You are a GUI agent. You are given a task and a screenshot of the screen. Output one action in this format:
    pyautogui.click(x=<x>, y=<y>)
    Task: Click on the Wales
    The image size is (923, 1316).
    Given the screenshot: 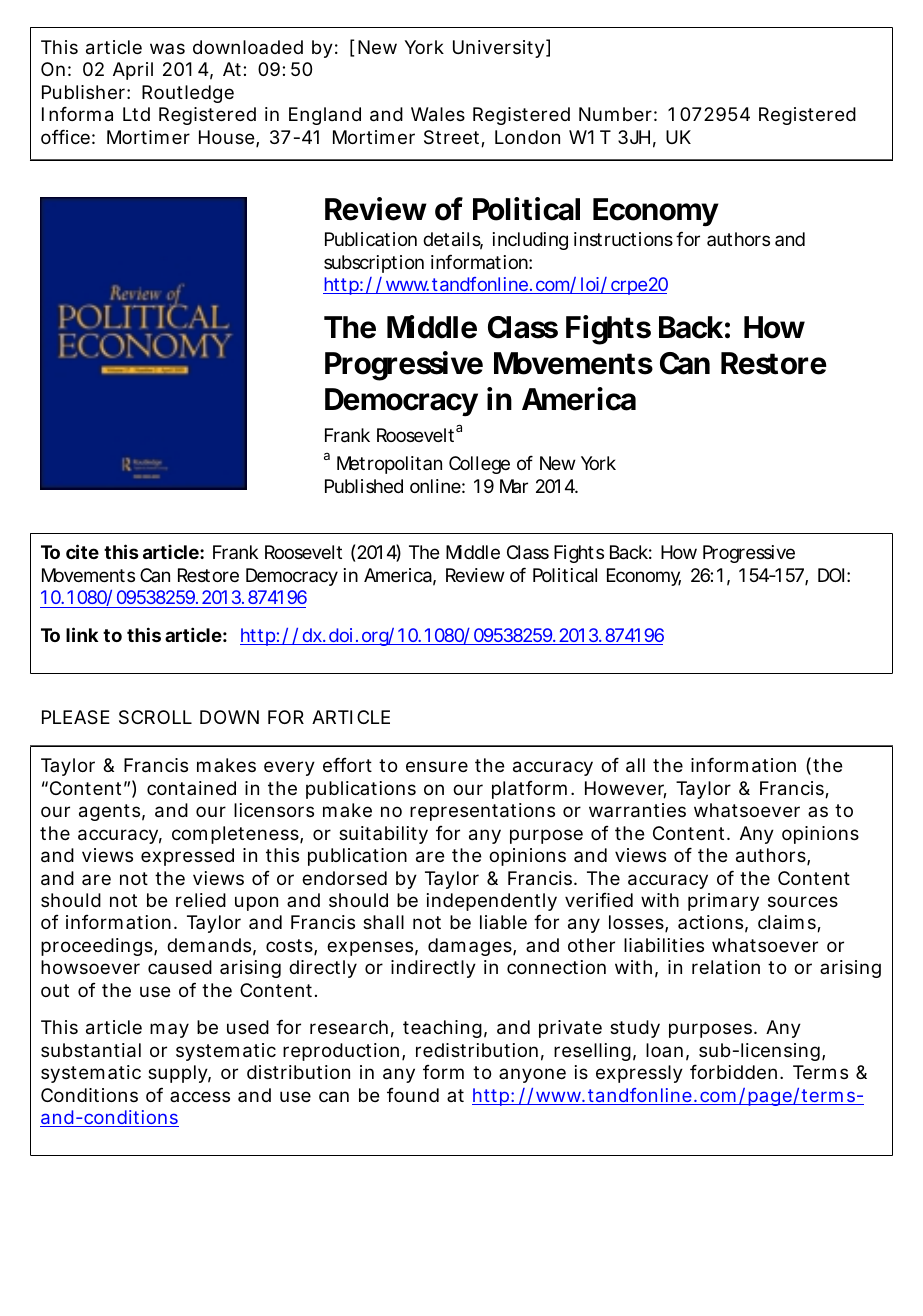 What is the action you would take?
    pyautogui.click(x=438, y=114)
